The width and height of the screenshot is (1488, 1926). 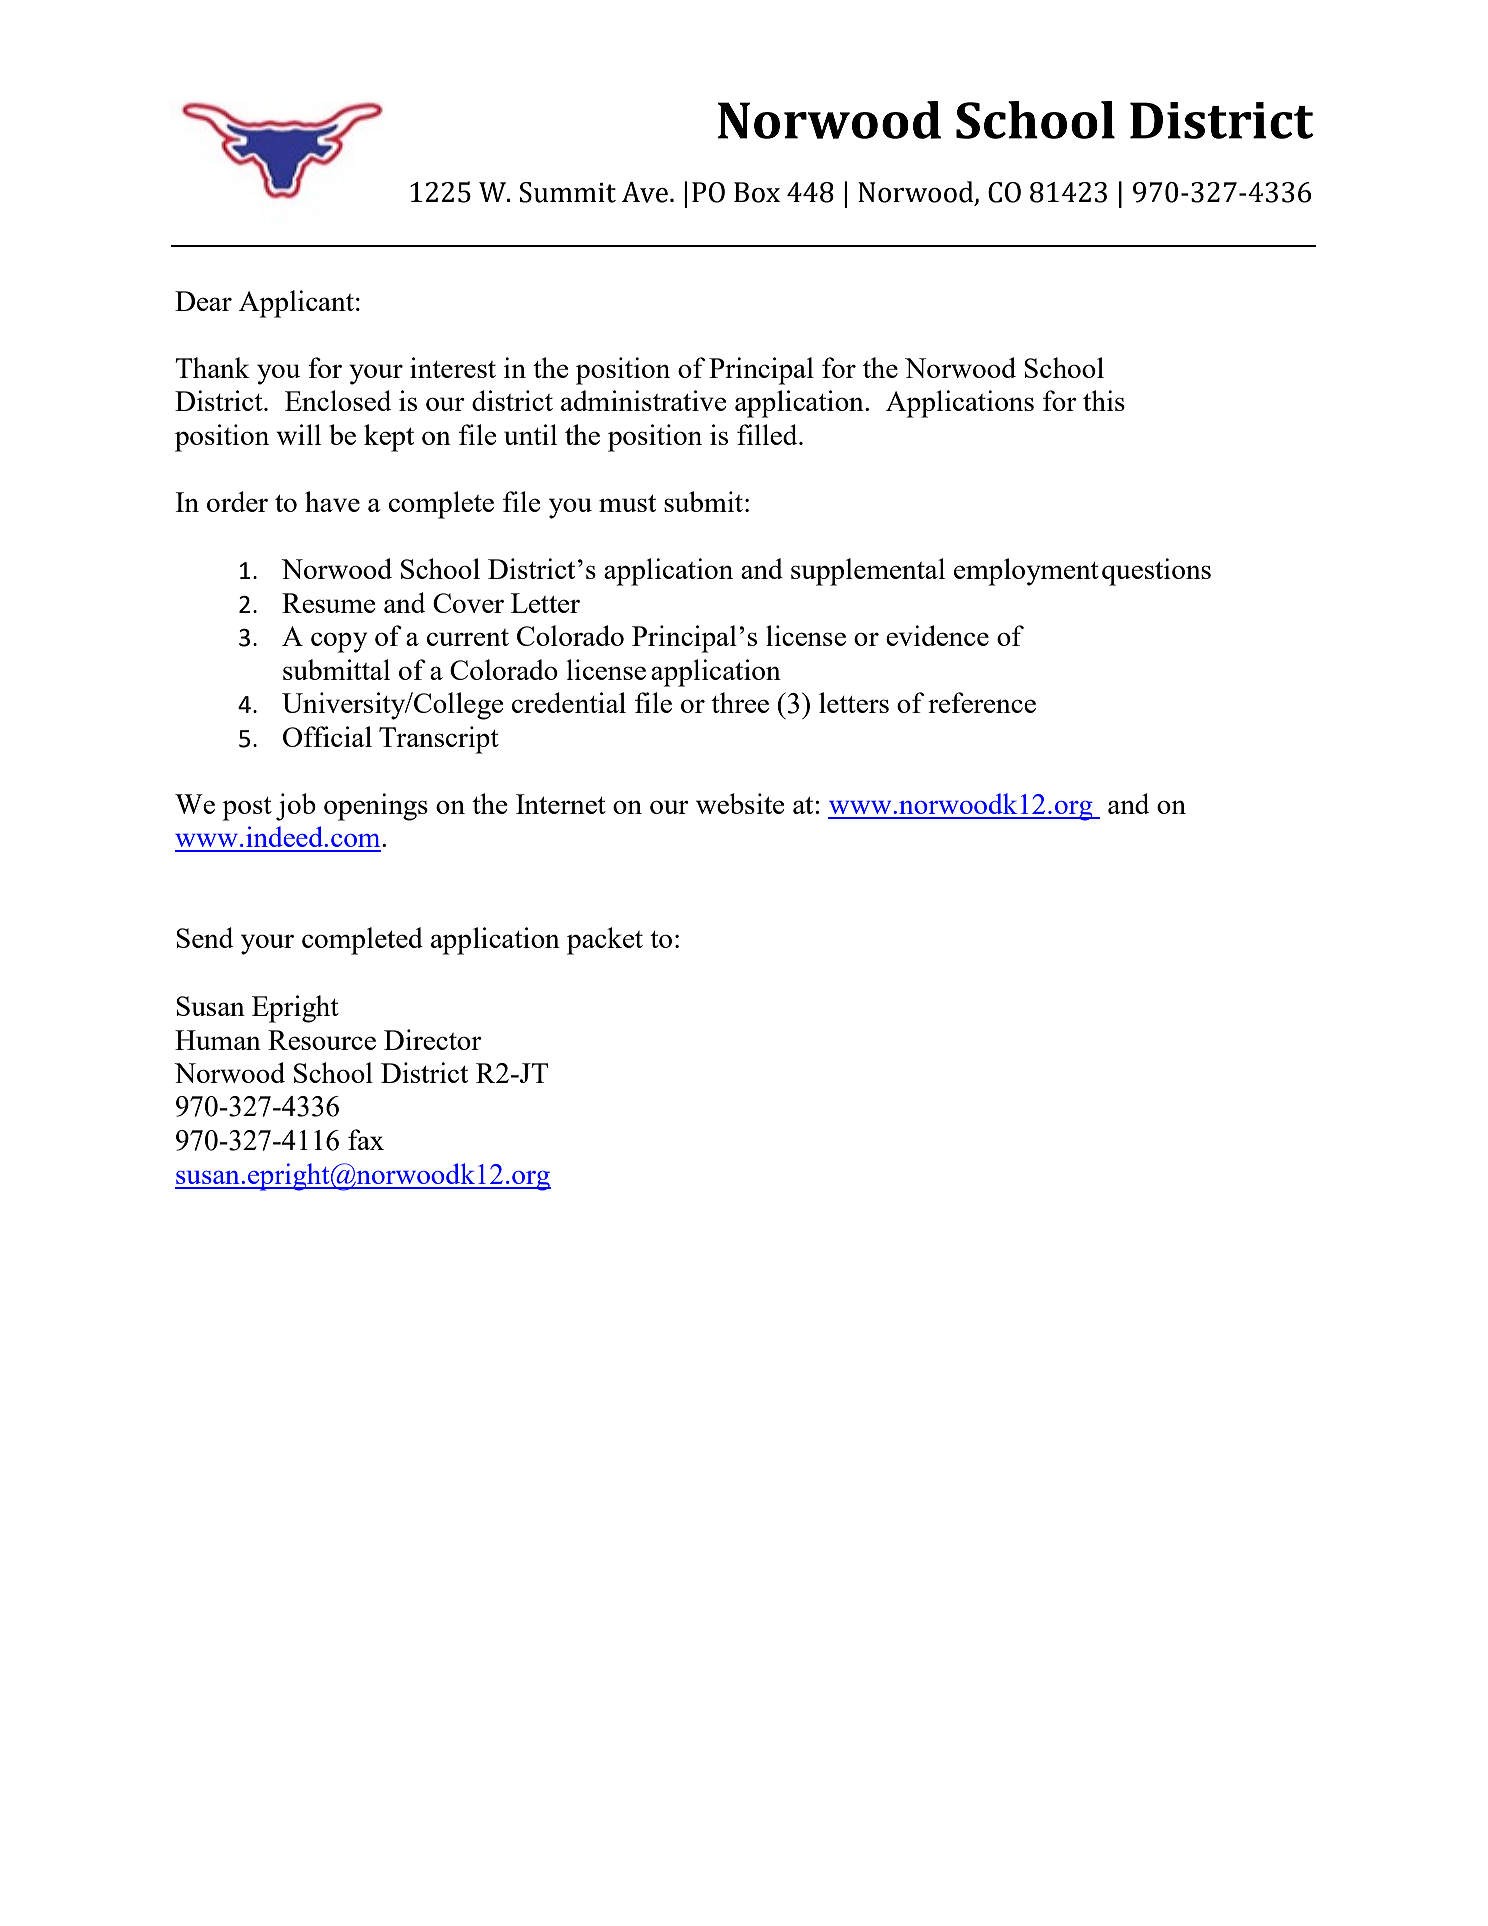 I want to click on website, so click(x=740, y=803).
